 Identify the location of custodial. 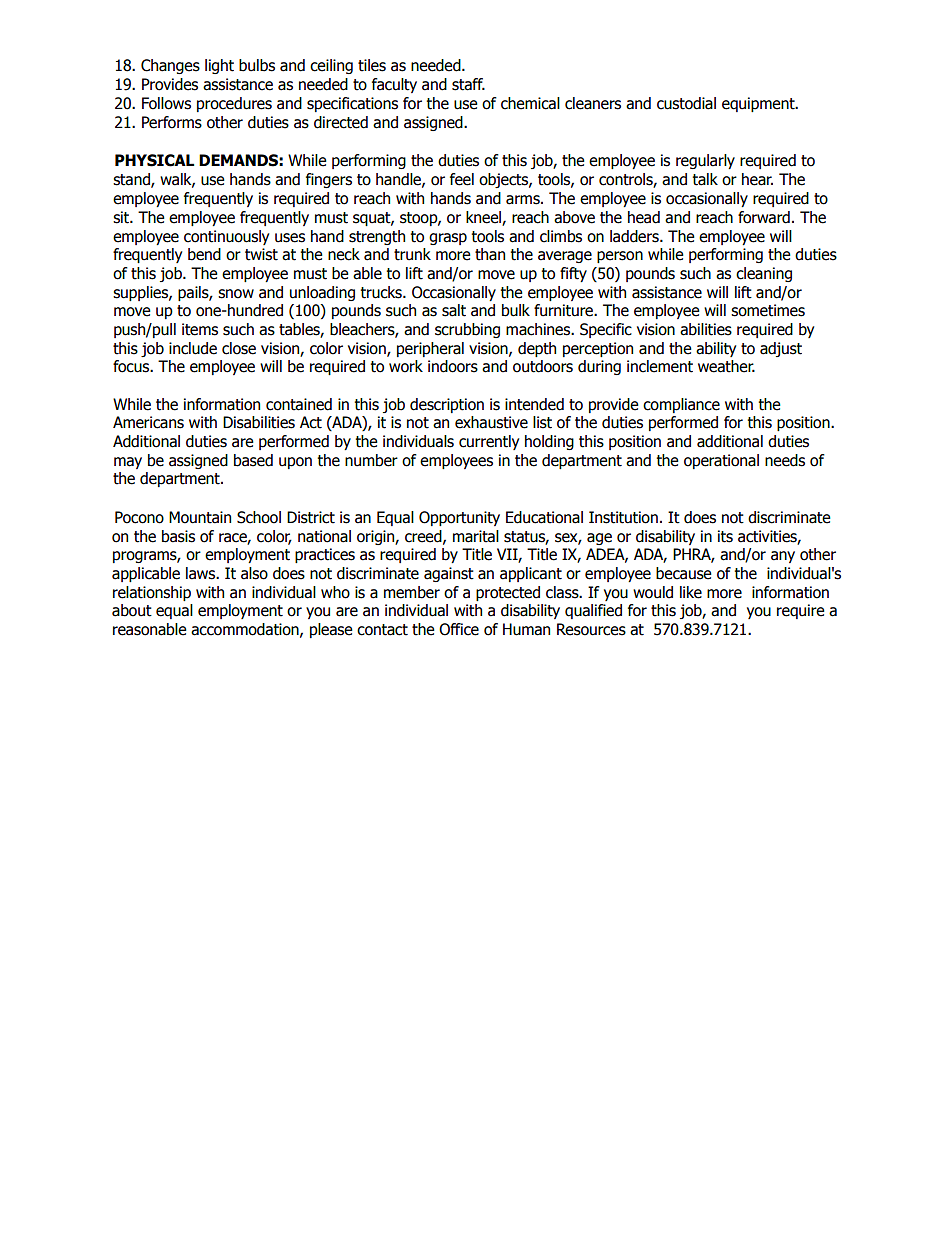
(686, 103).
